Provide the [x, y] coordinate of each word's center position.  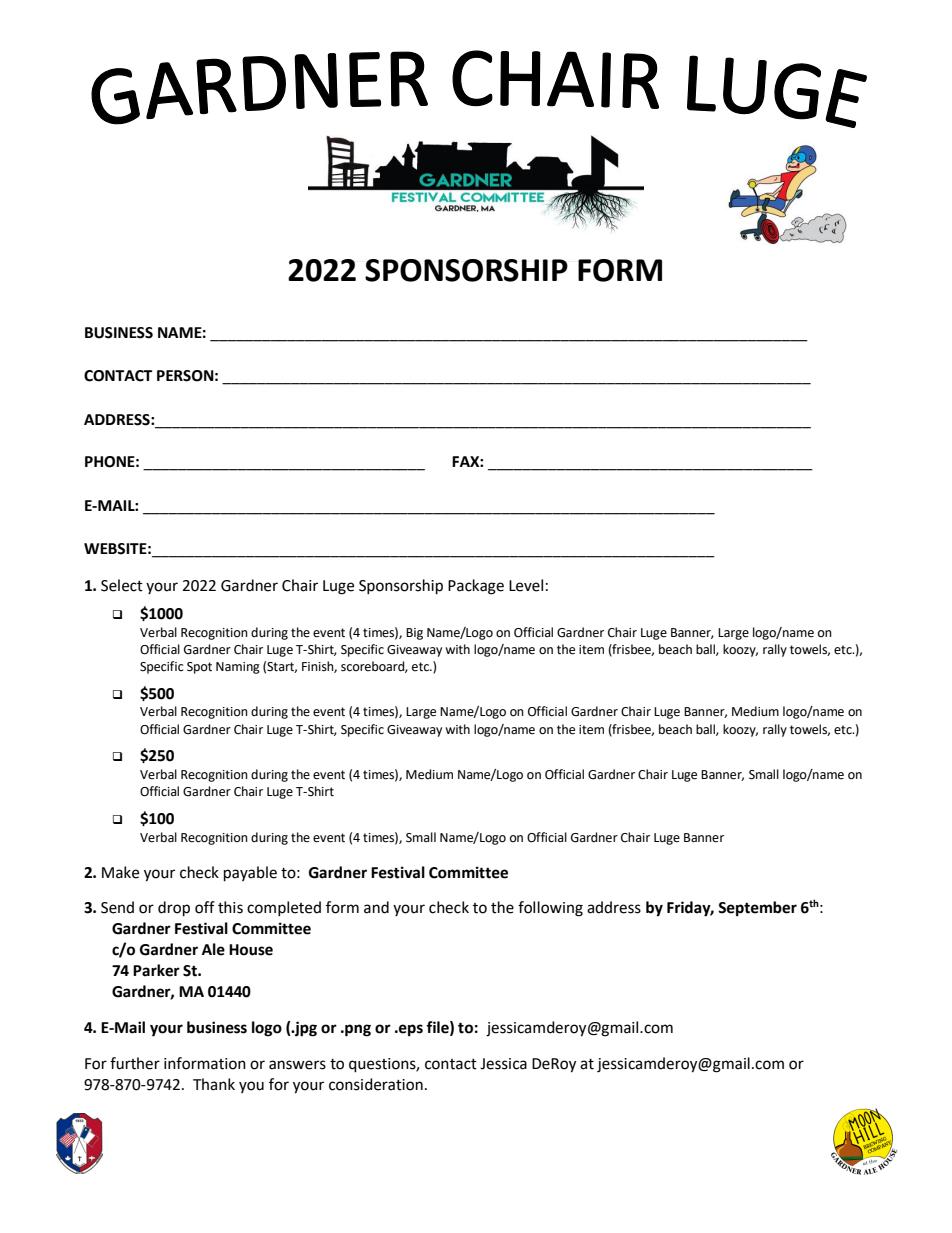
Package [476, 587]
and [376, 907]
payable [250, 874]
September [757, 909]
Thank [214, 1084]
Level [526, 585]
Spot [199, 668]
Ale [213, 949]
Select [122, 585]
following [550, 909]
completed [284, 908]
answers [297, 1065]
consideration [376, 1084]
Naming [238, 668]
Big [414, 634]
